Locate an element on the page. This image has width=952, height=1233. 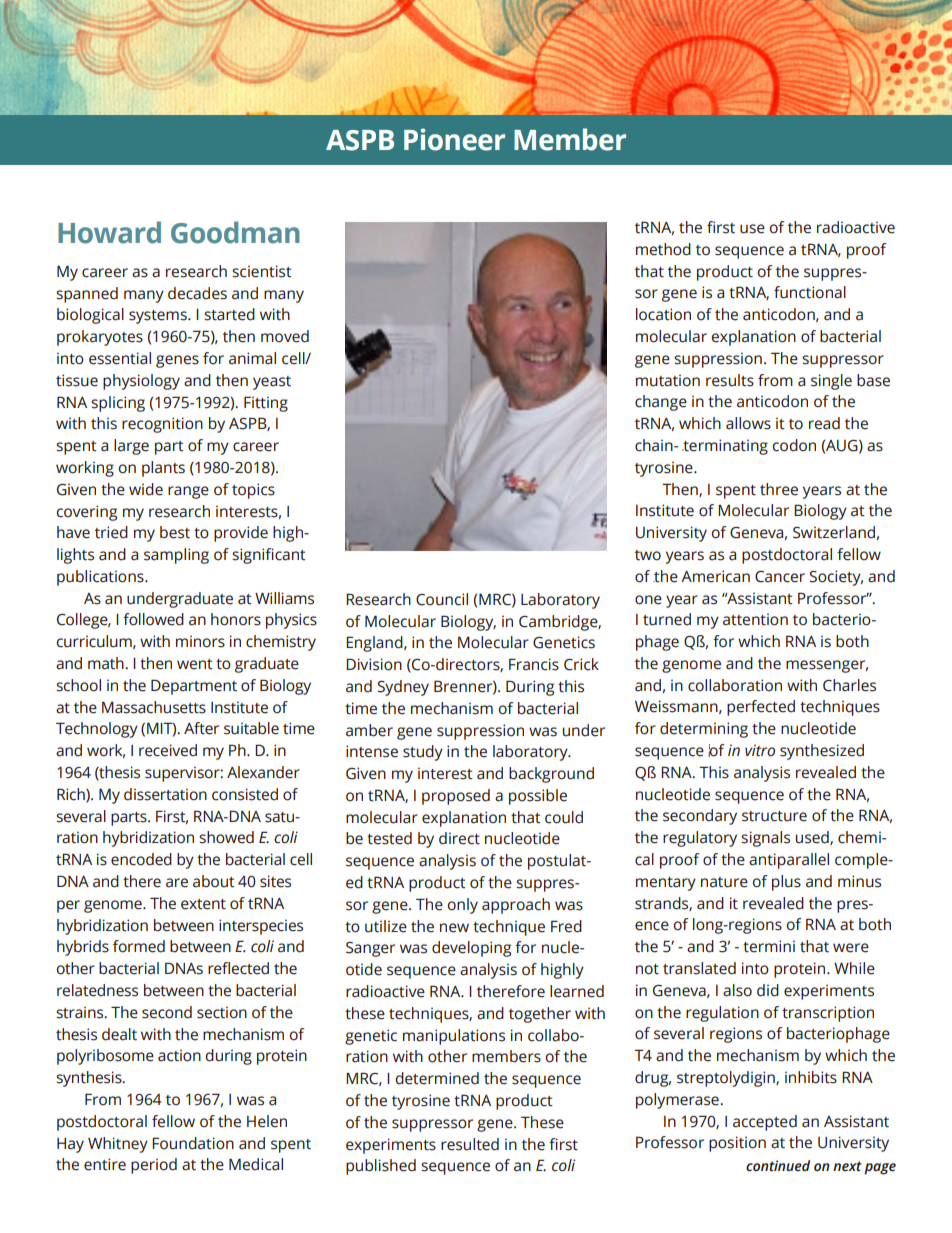
went is located at coordinates (195, 664).
